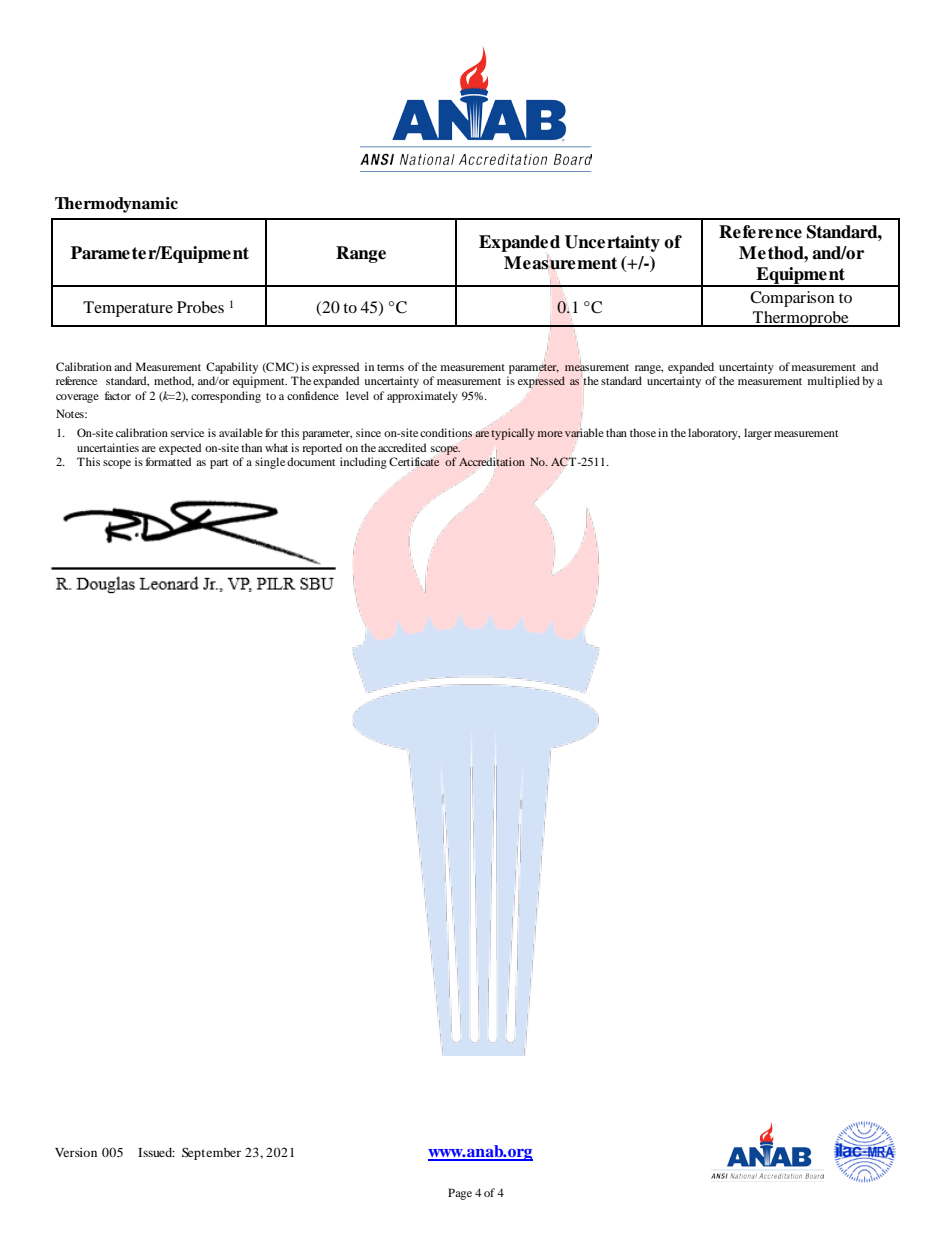  I want to click on Comparison, so click(792, 299).
